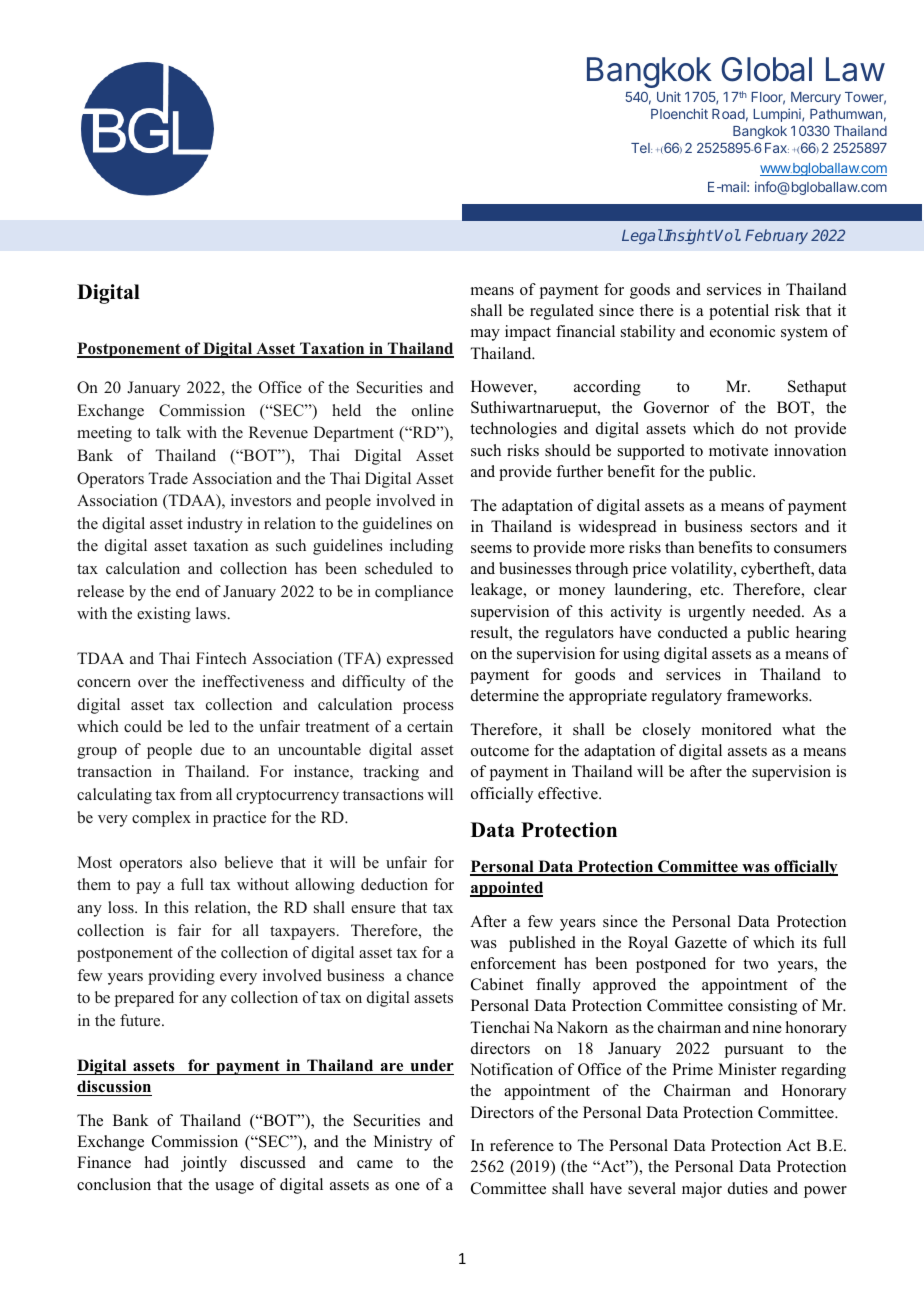 The image size is (924, 1308). What do you see at coordinates (168, 432) in the image?
I see `talk` at bounding box center [168, 432].
